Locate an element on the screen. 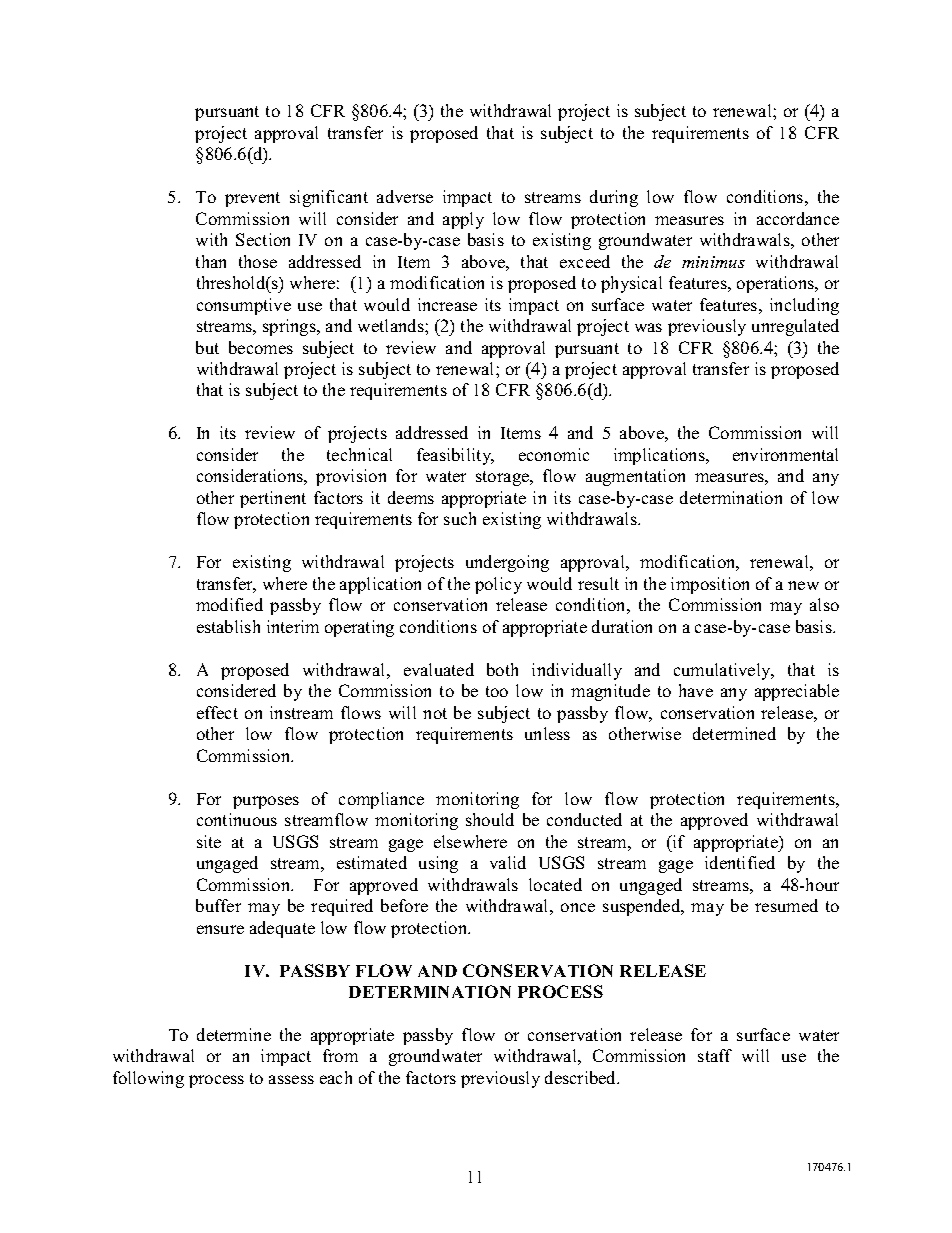 The height and width of the screenshot is (1233, 952). apply is located at coordinates (463, 220).
